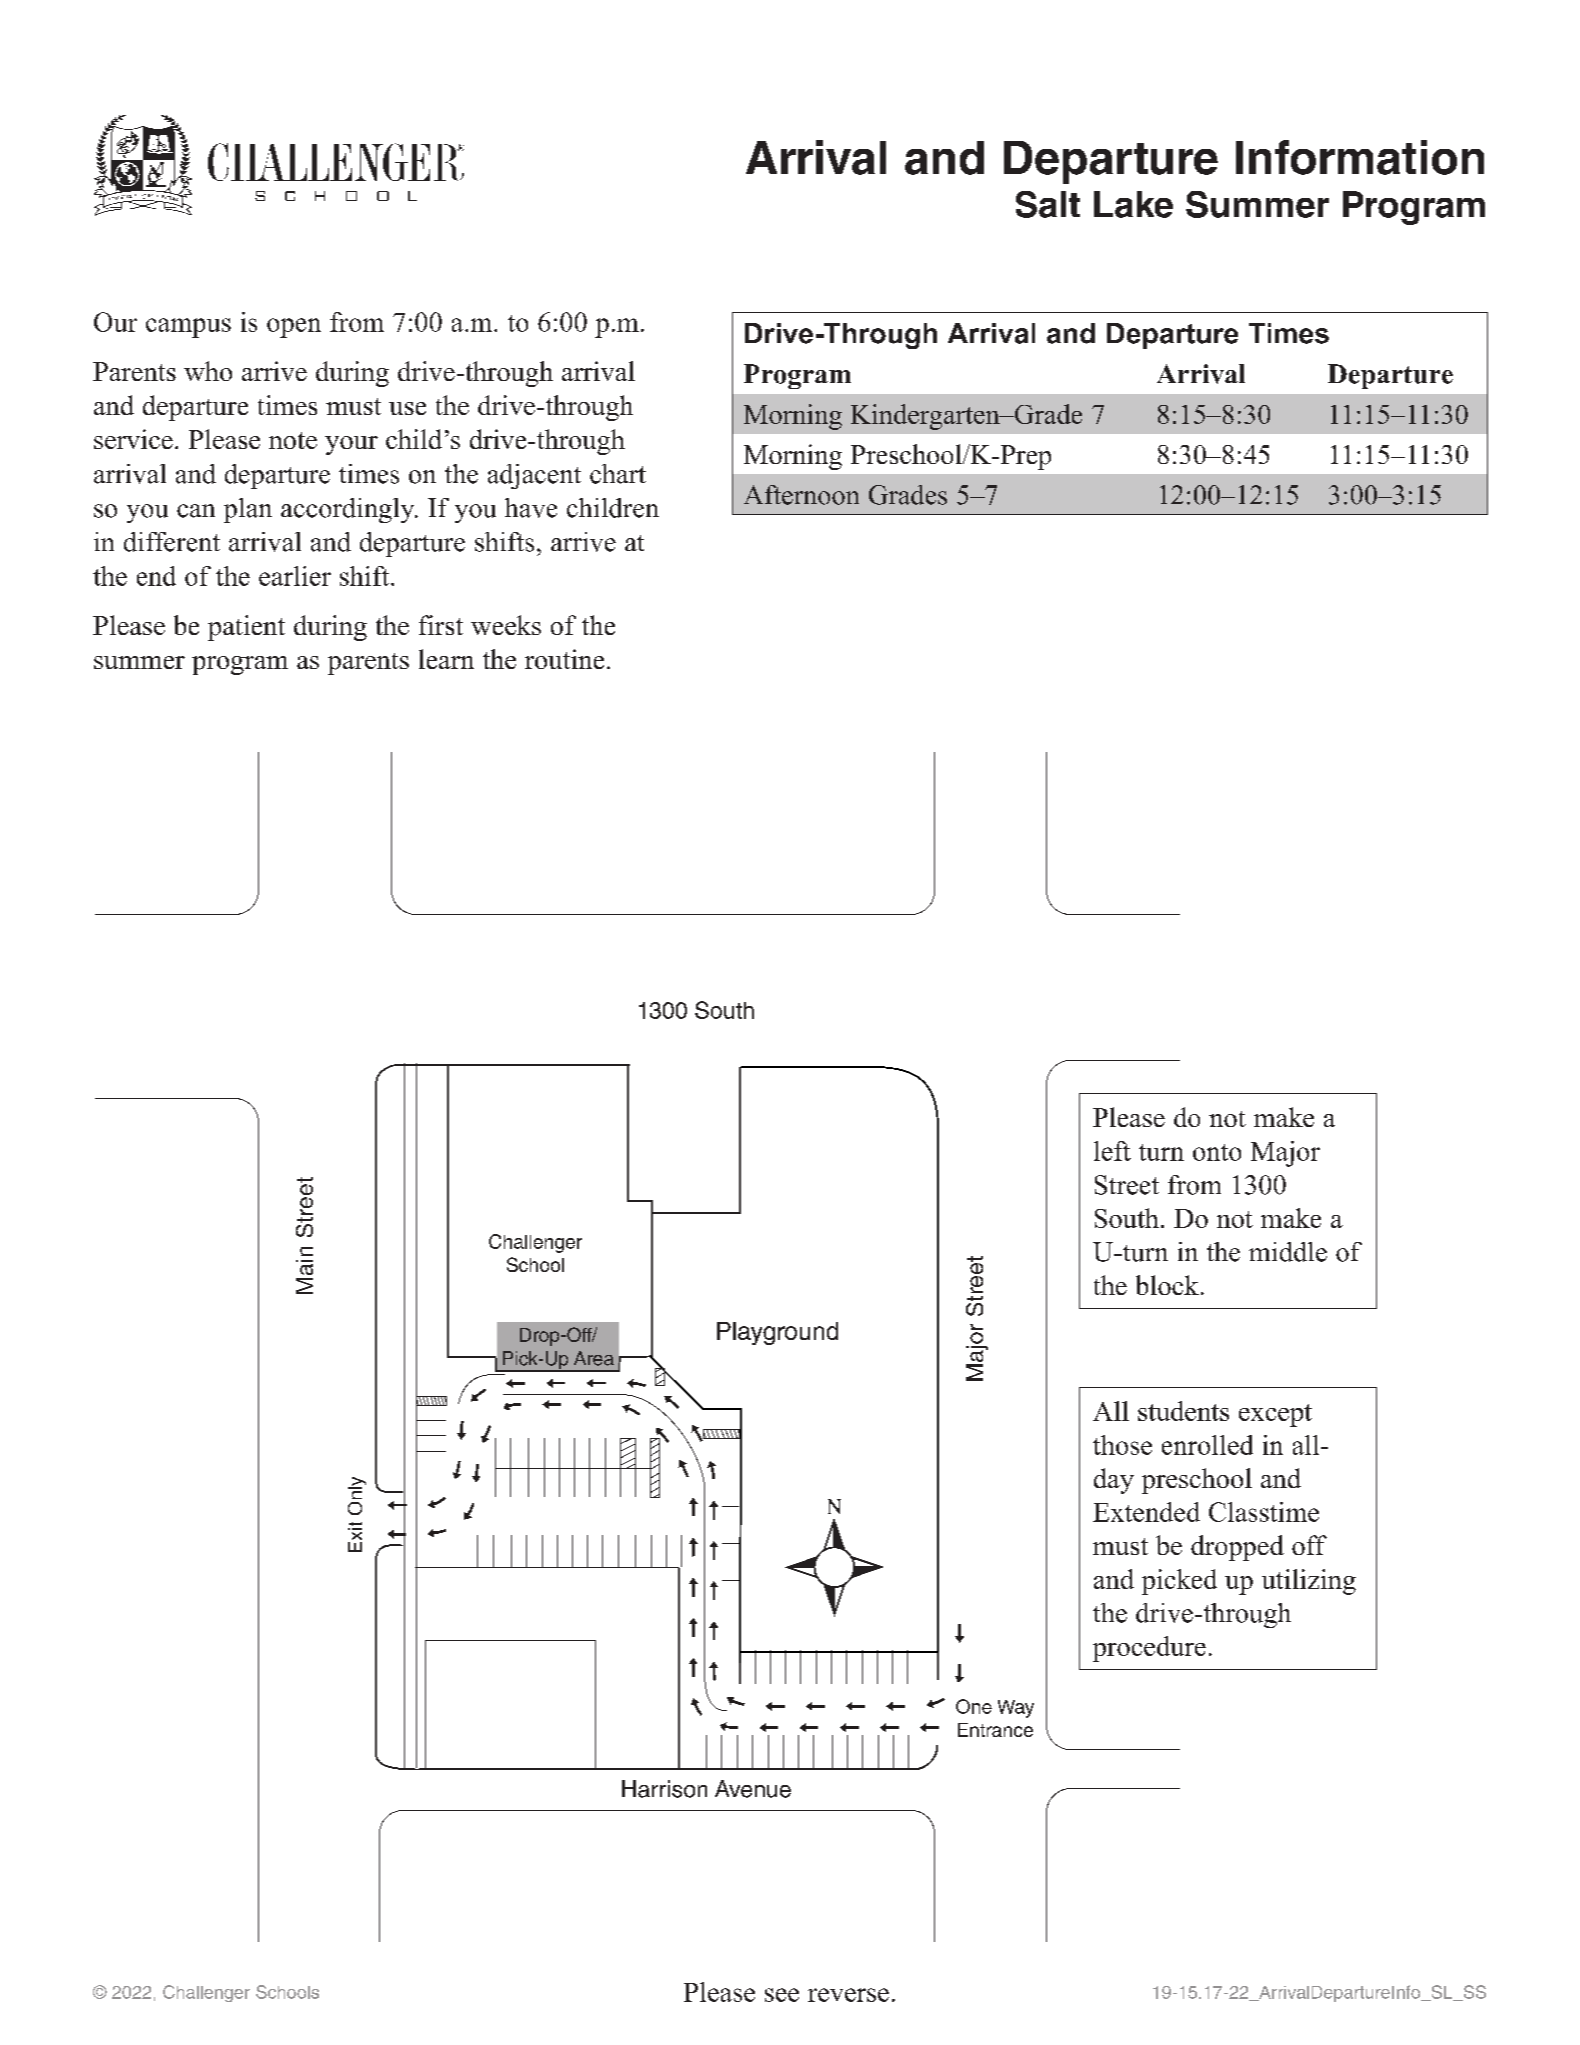  What do you see at coordinates (801, 495) in the screenshot?
I see `Afternoon` at bounding box center [801, 495].
